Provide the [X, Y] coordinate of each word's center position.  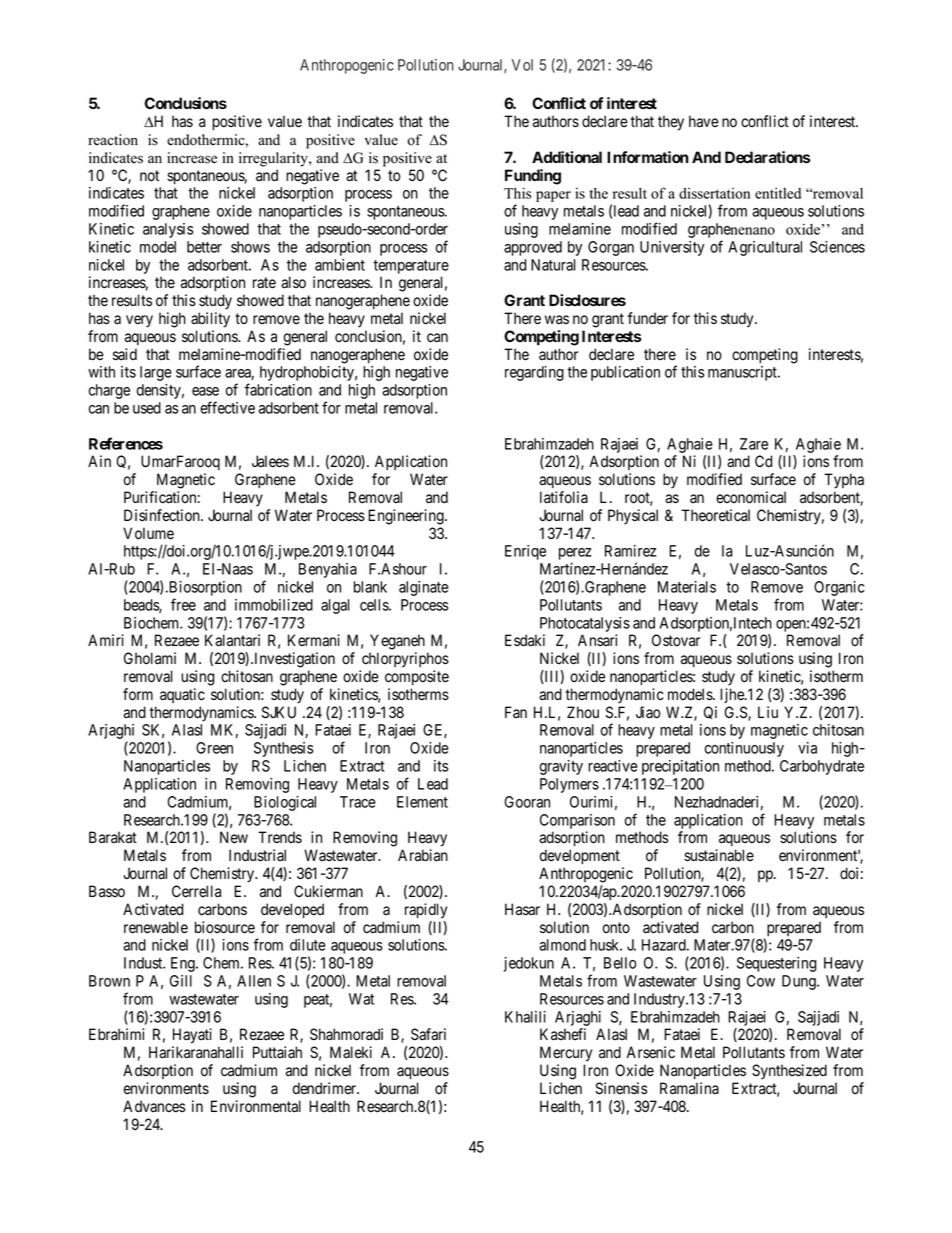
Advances [154, 1106]
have [704, 121]
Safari [428, 1034]
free [183, 604]
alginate [424, 588]
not [149, 176]
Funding [533, 177]
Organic [839, 588]
